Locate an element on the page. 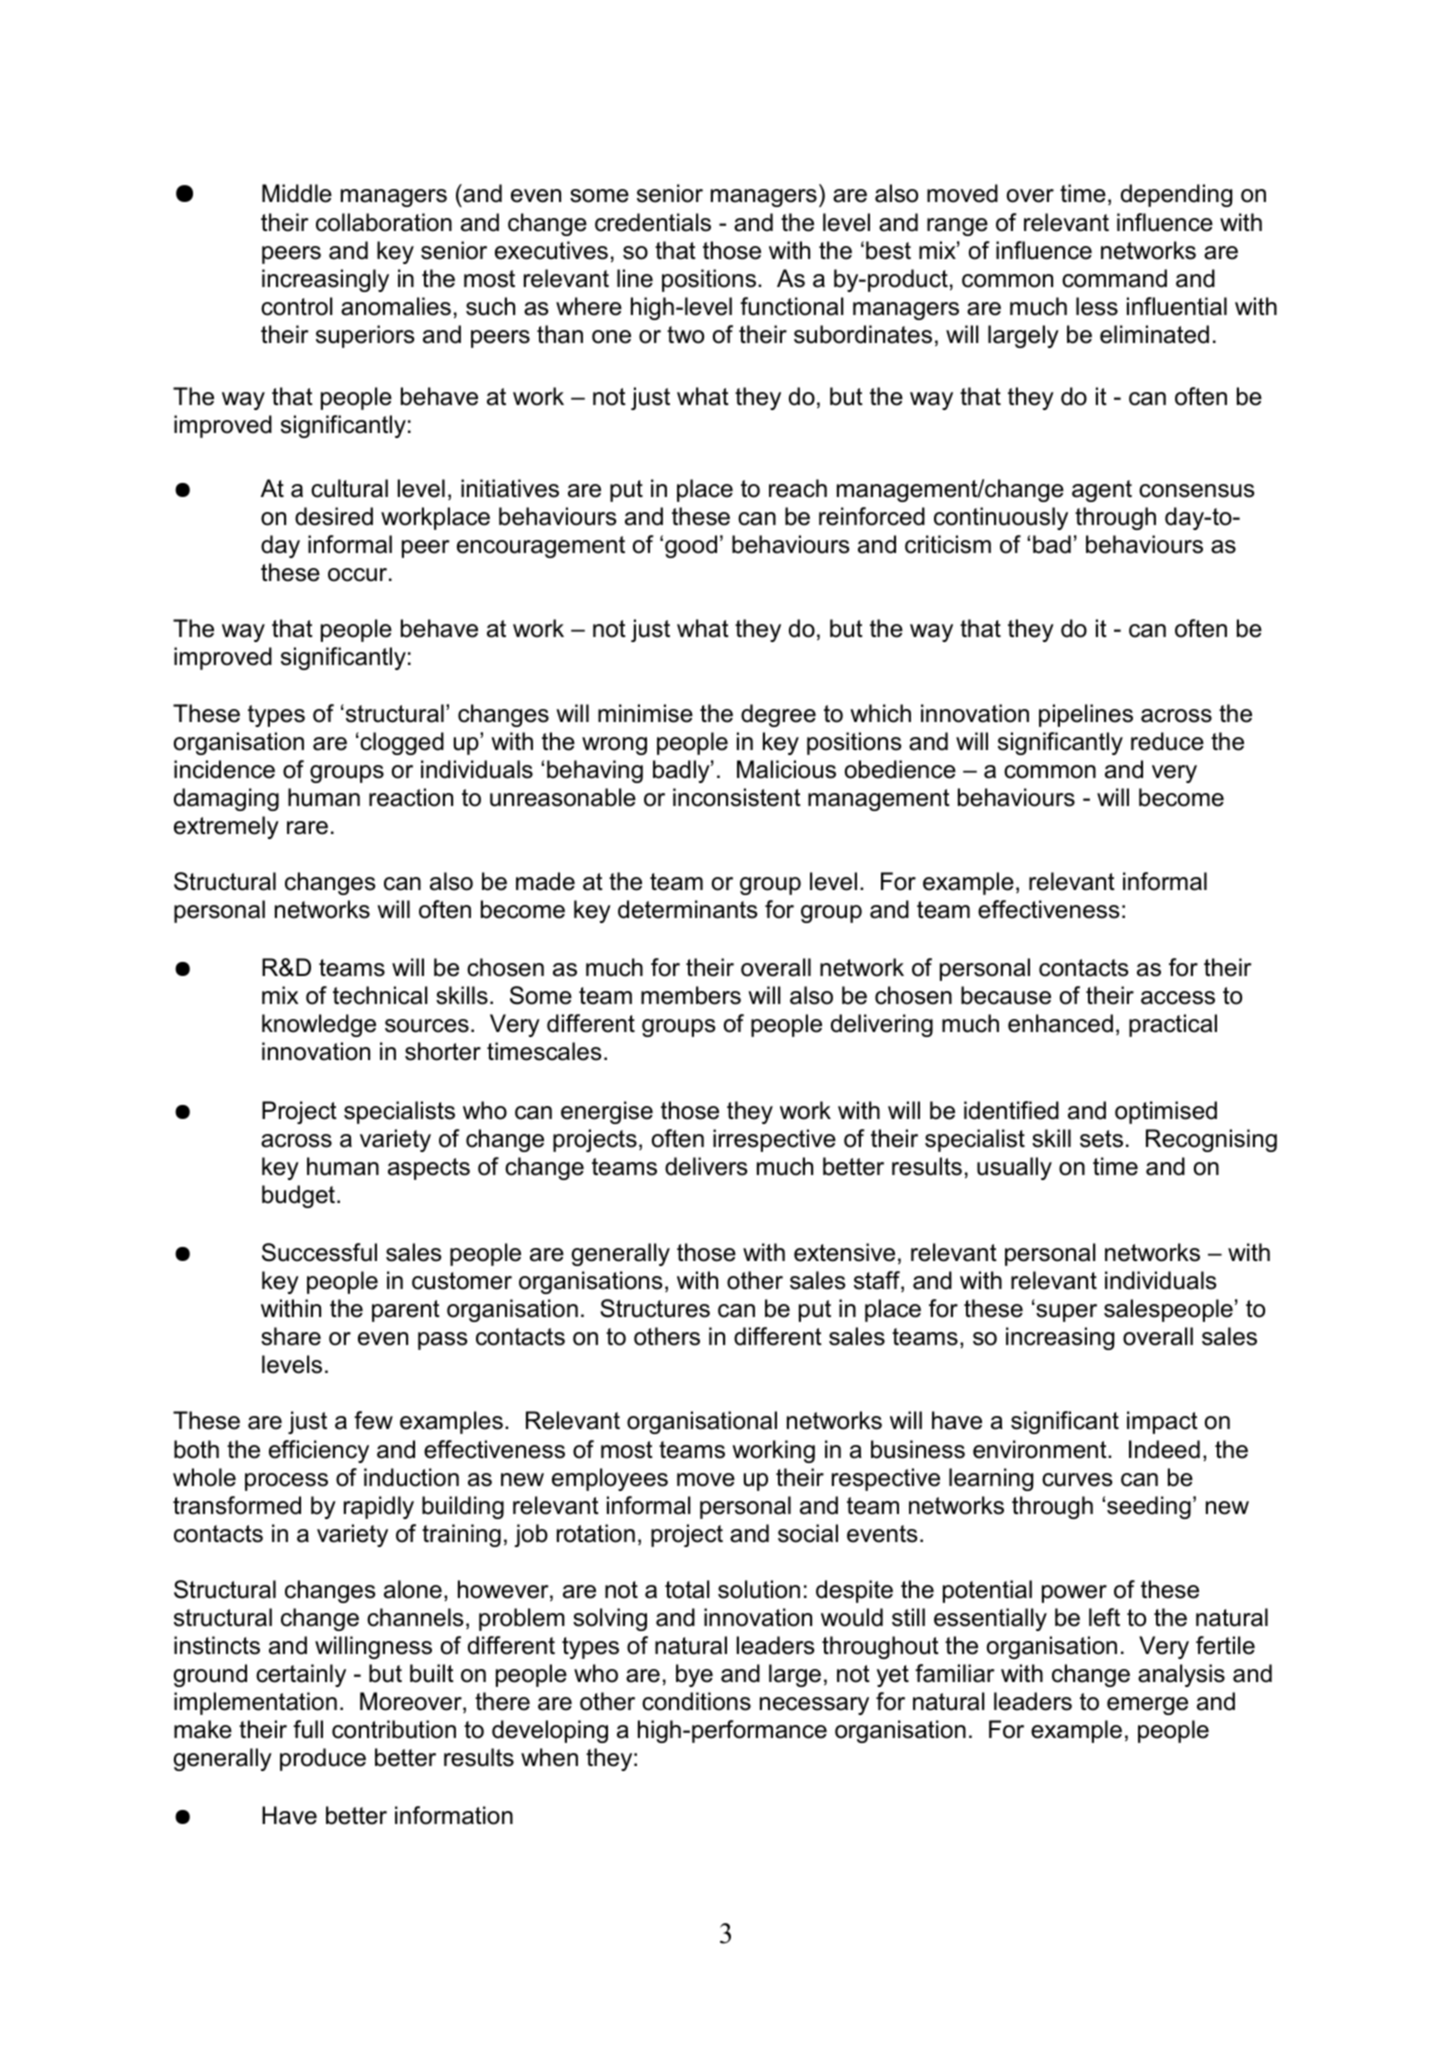 Image resolution: width=1451 pixels, height=2054 pixels. enhanced is located at coordinates (1060, 1023).
